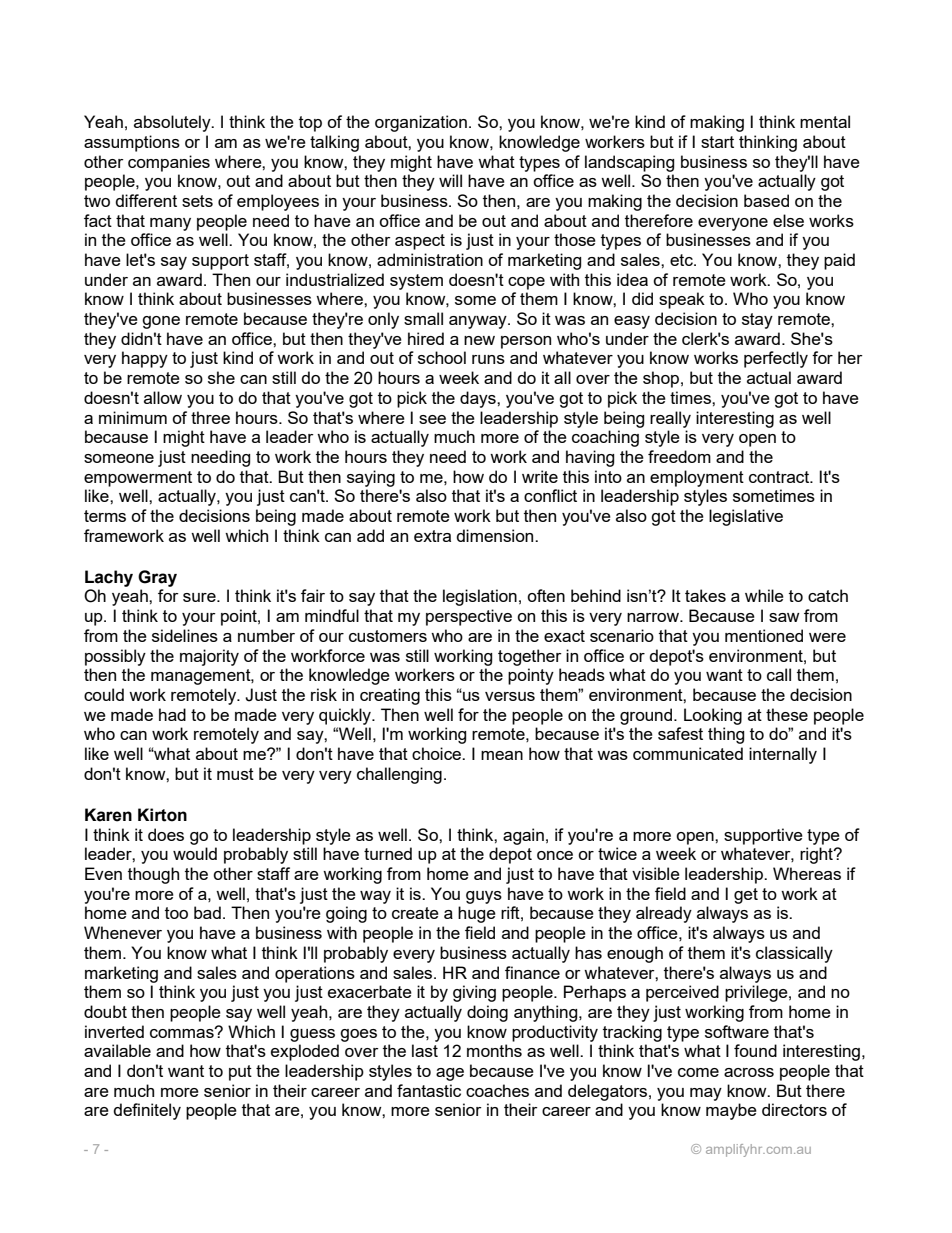 The width and height of the screenshot is (952, 1233). I want to click on will, so click(450, 180).
